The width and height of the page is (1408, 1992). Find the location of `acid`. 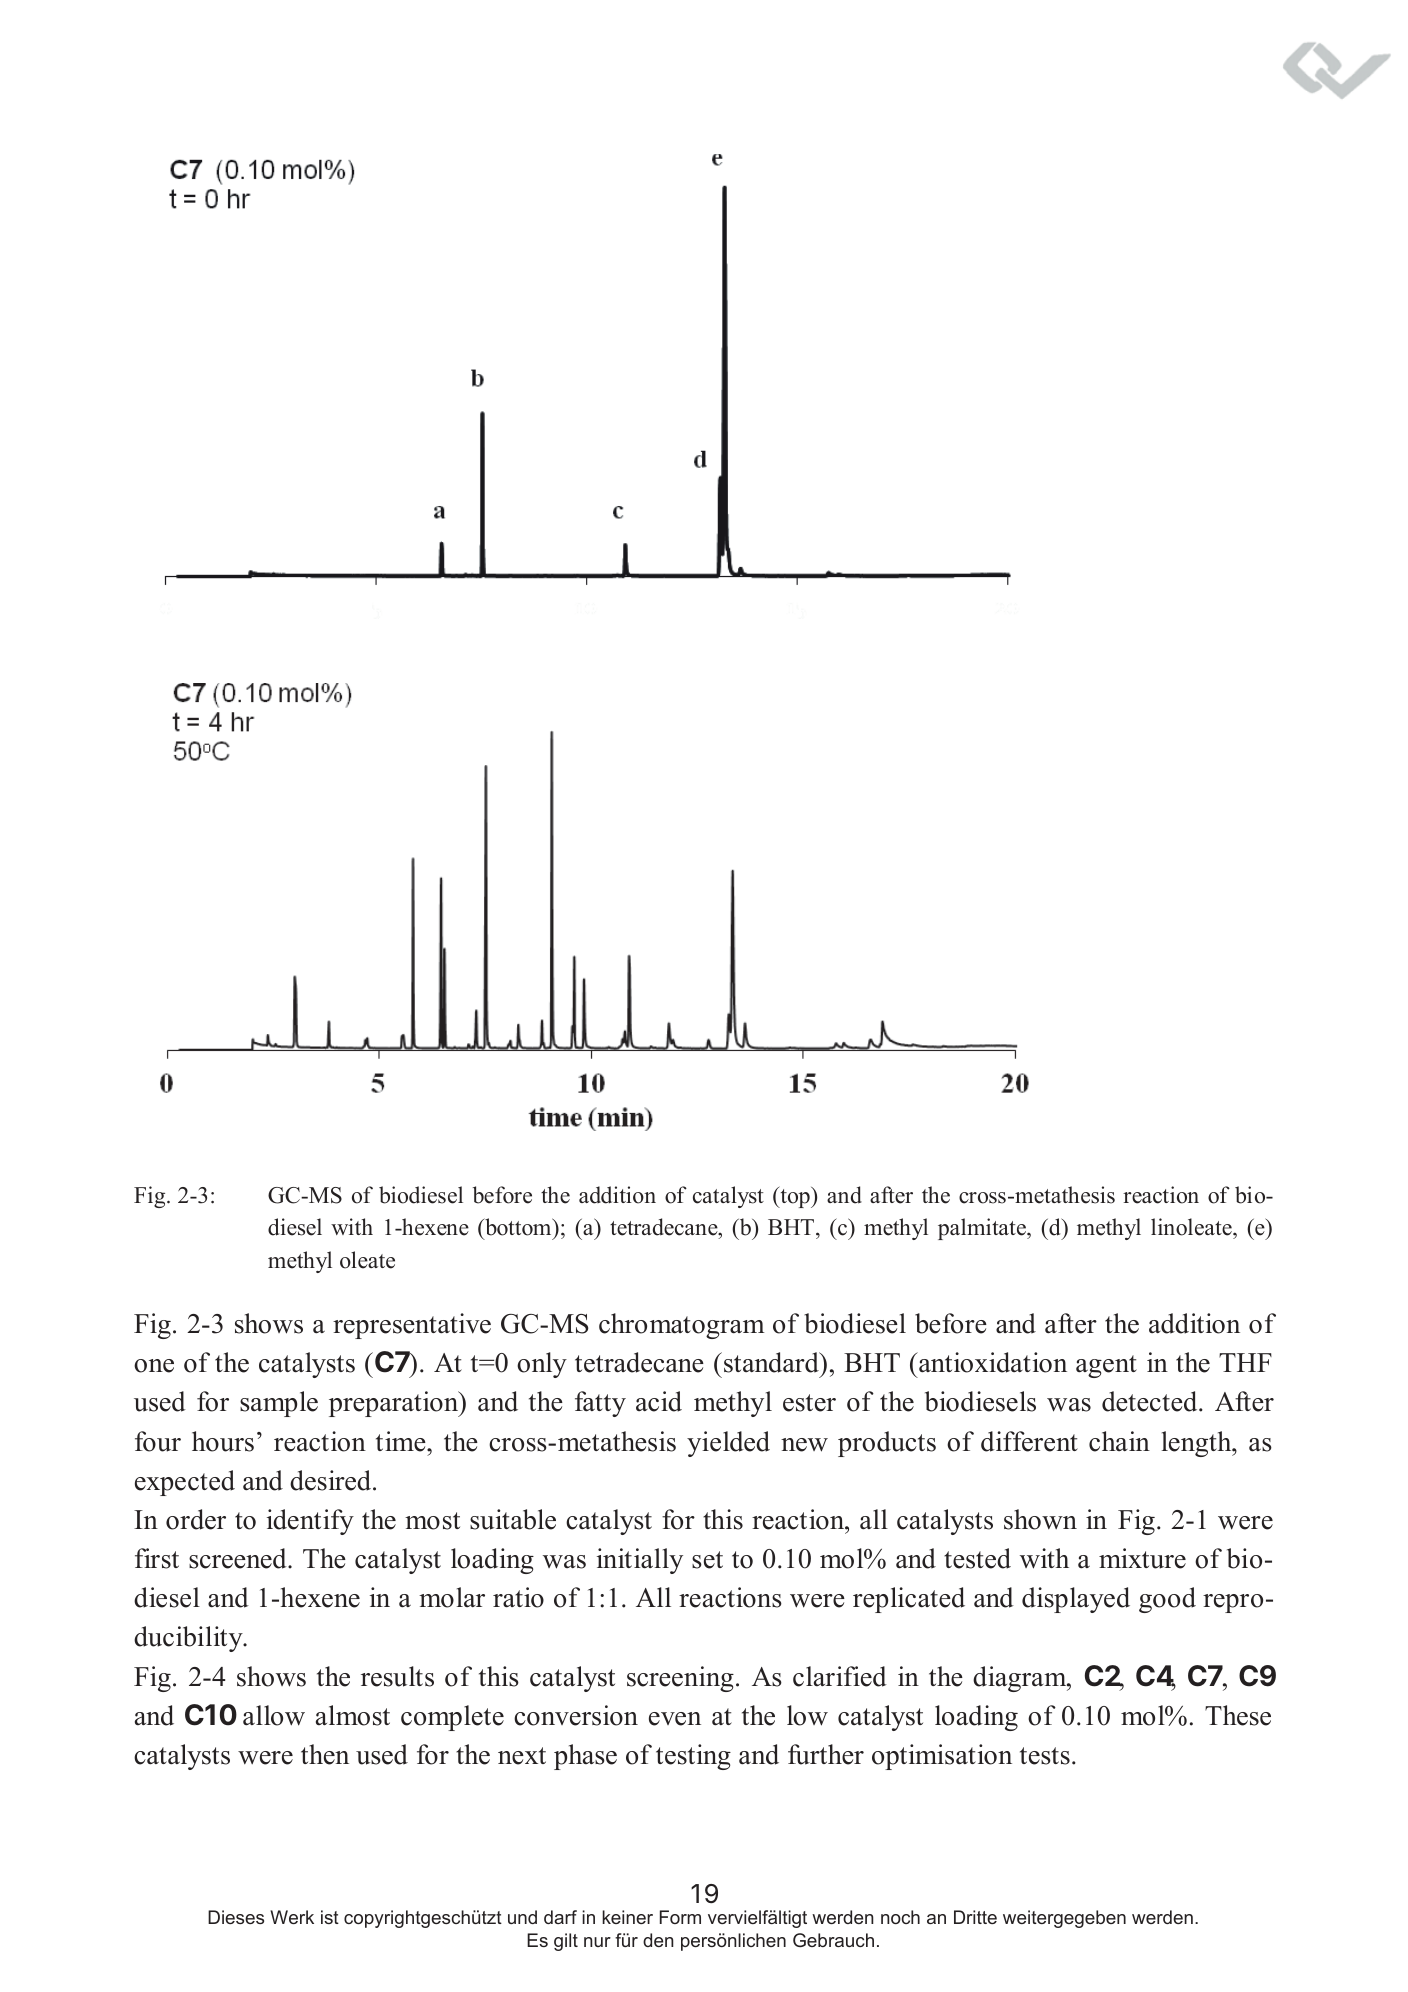

acid is located at coordinates (659, 1401).
